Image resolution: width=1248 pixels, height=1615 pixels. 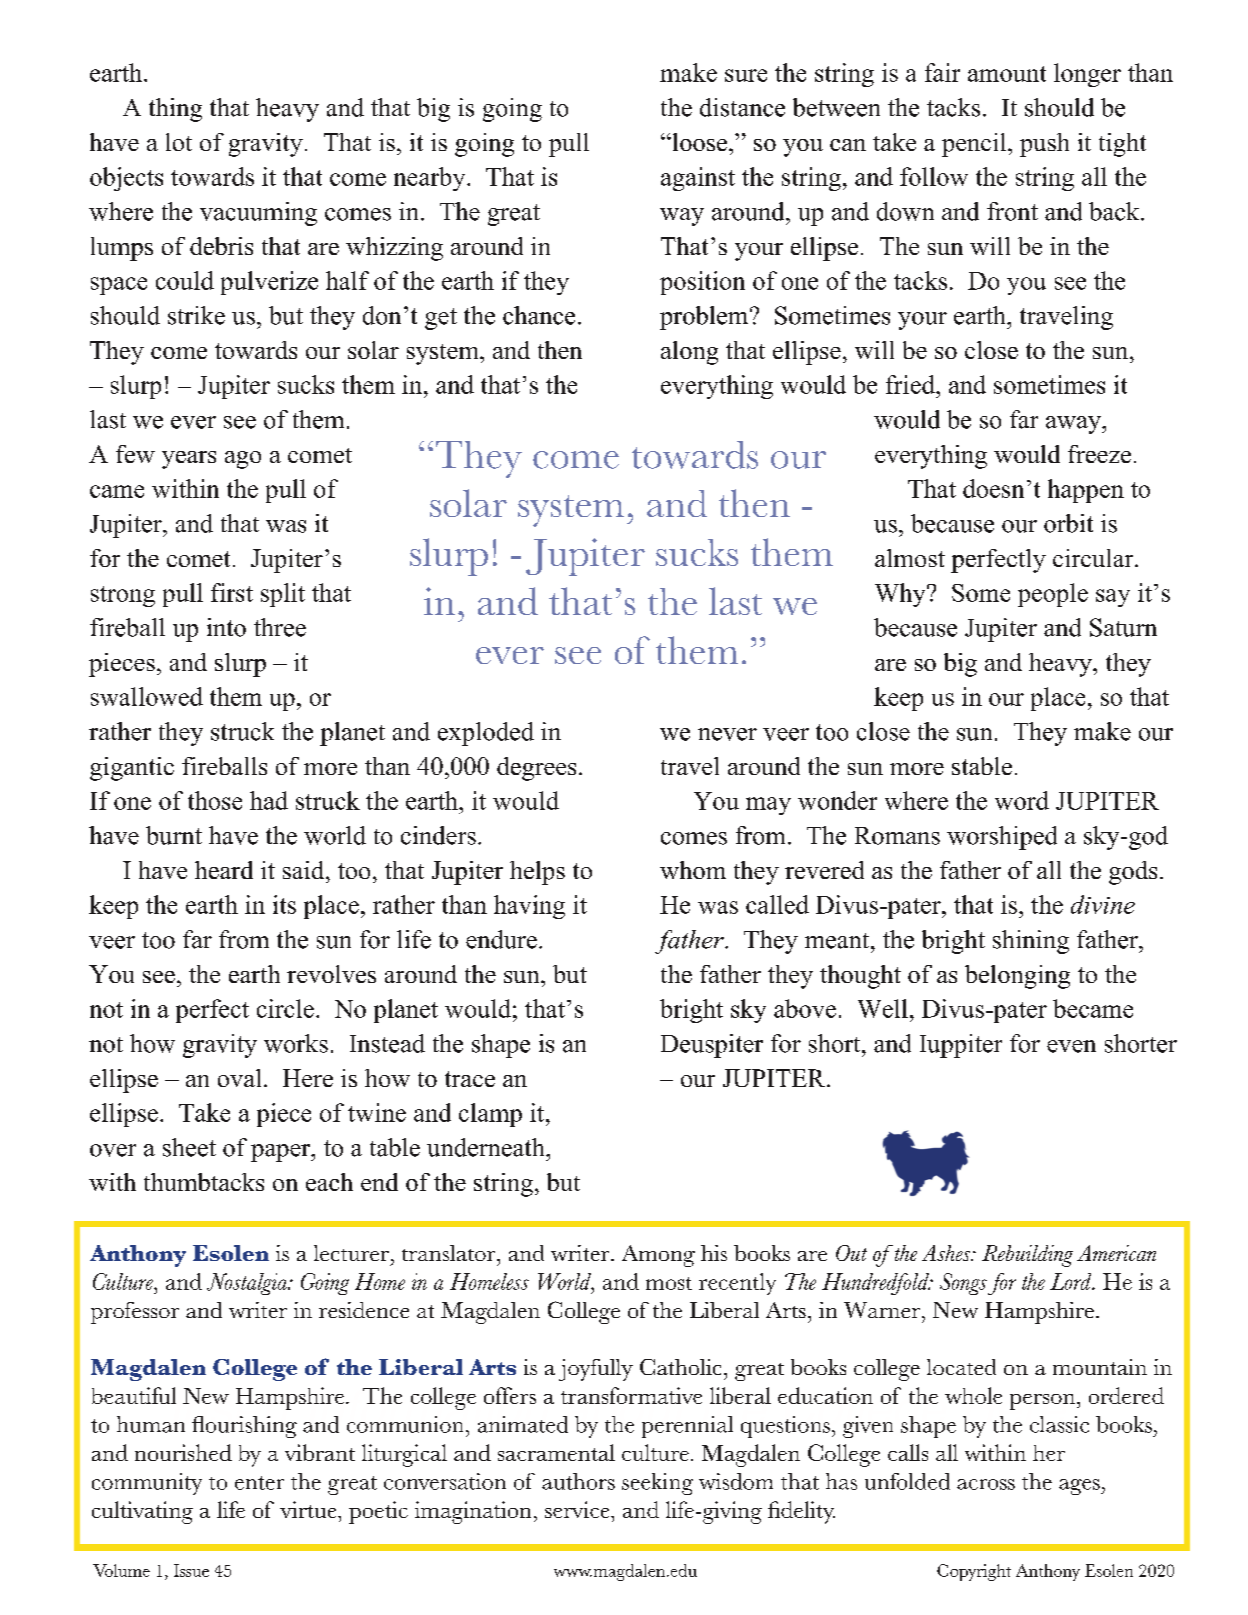 What do you see at coordinates (658, 1256) in the document?
I see `Among` at bounding box center [658, 1256].
